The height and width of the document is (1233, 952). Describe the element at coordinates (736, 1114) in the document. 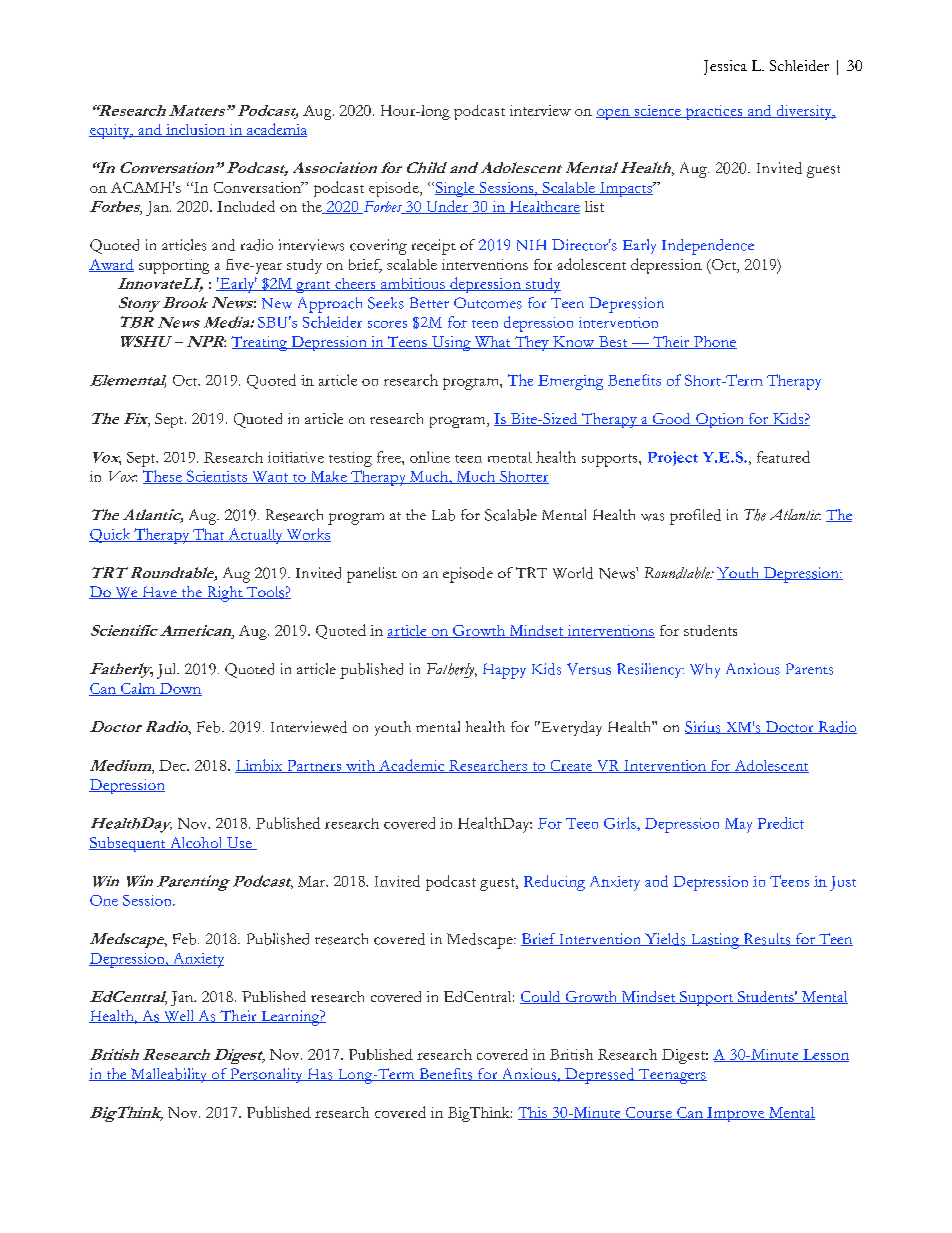

I see `Improve` at that location.
